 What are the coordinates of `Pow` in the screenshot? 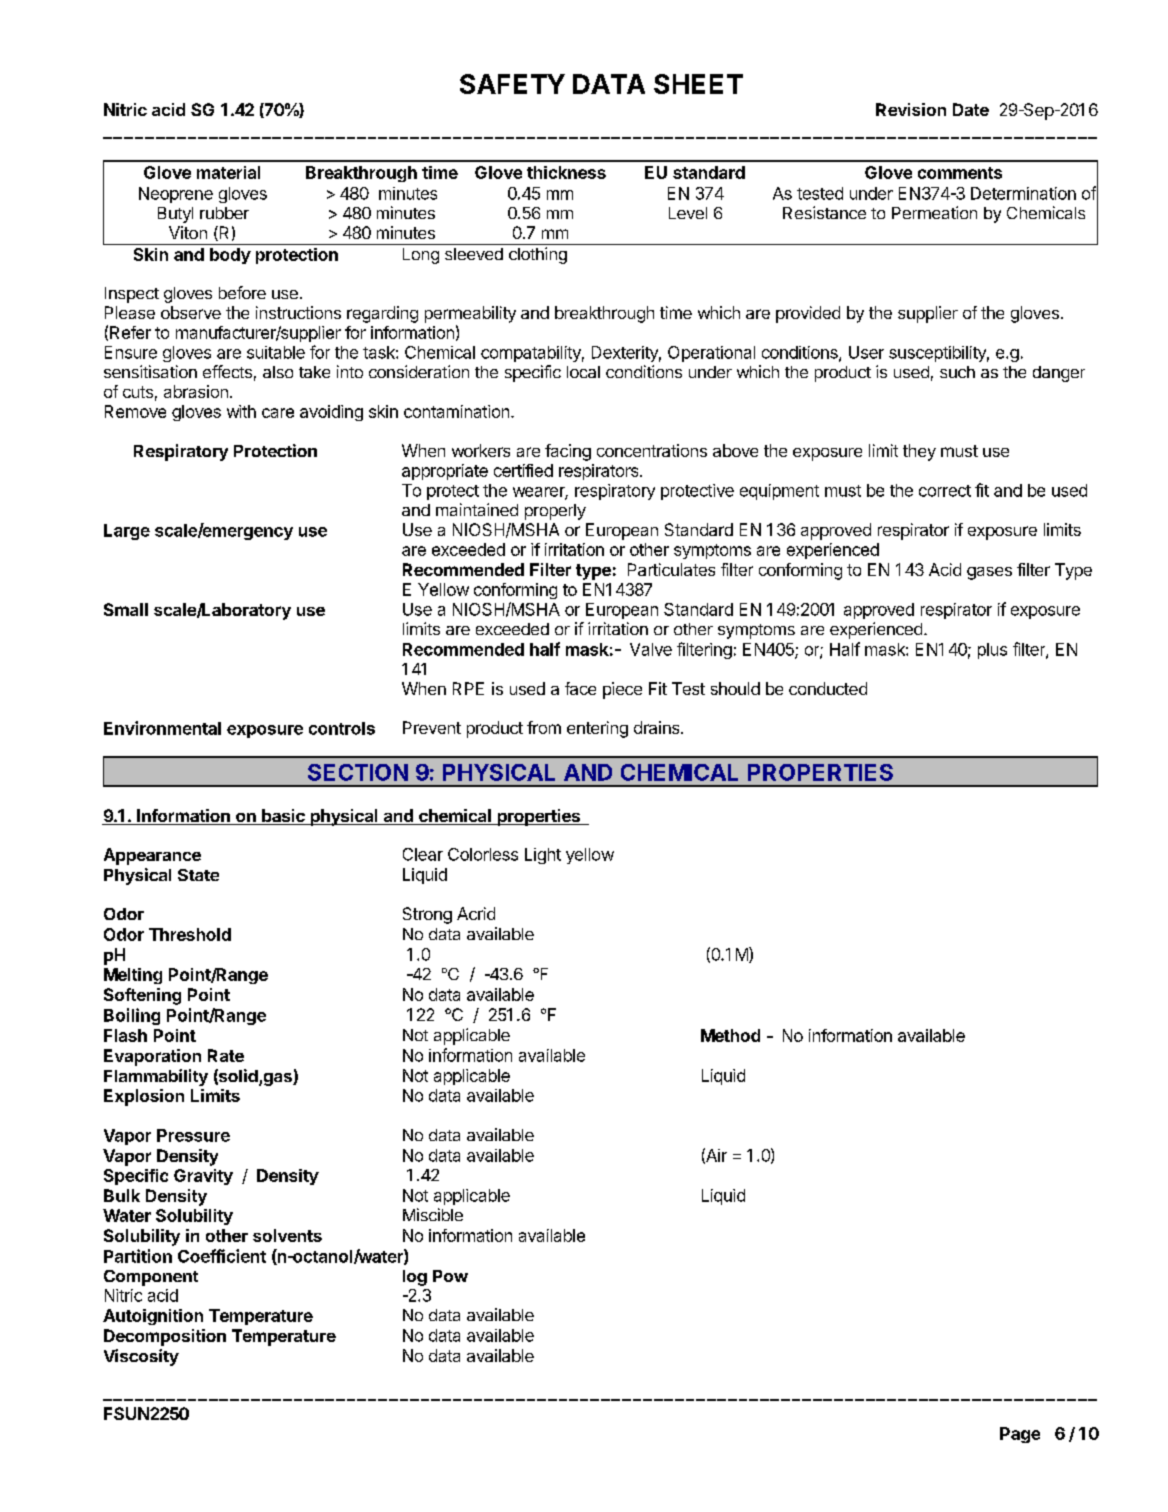 It's located at (450, 1276).
